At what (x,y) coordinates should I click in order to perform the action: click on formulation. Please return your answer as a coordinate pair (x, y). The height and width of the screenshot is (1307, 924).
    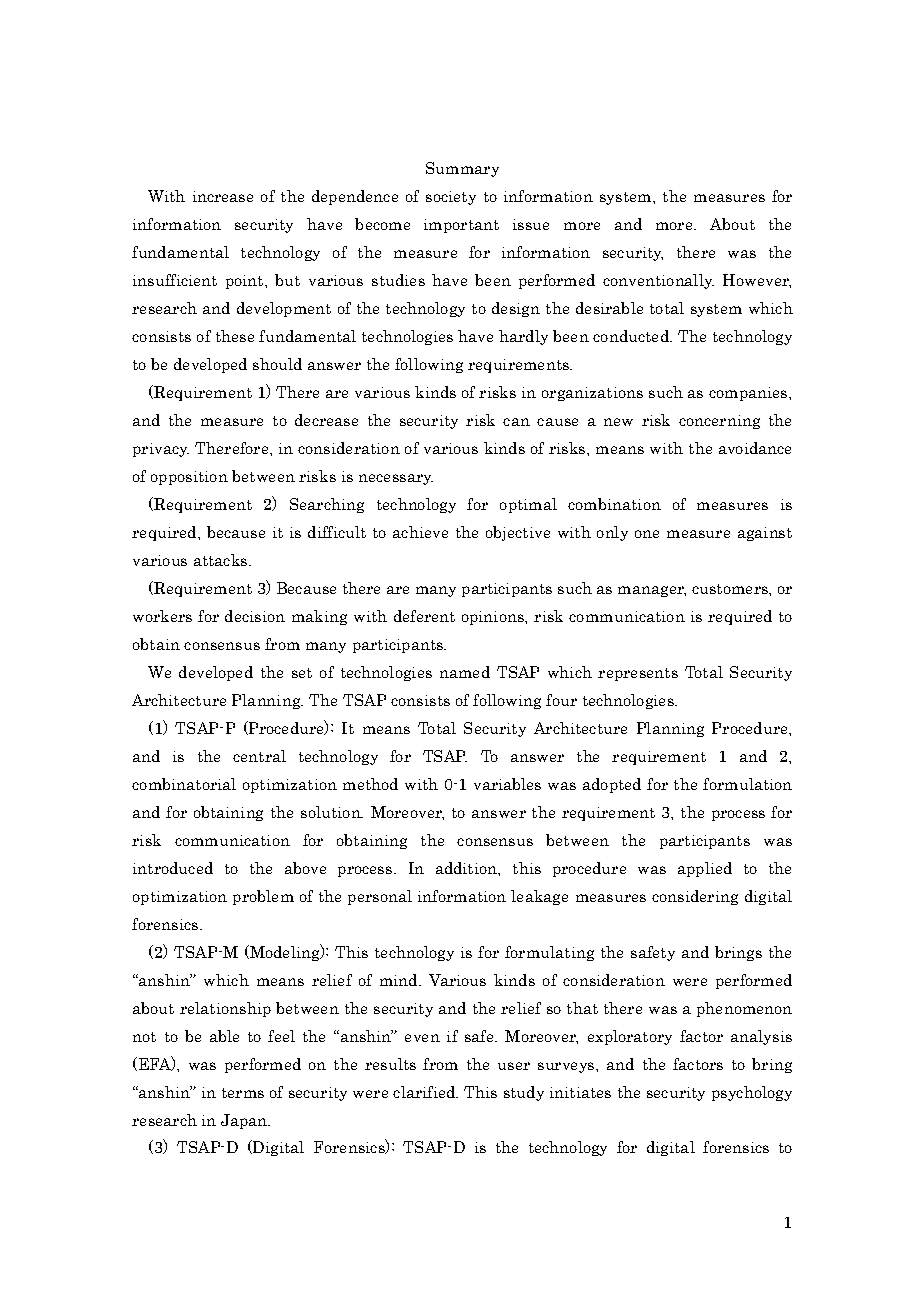
    Looking at the image, I should click on (747, 784).
